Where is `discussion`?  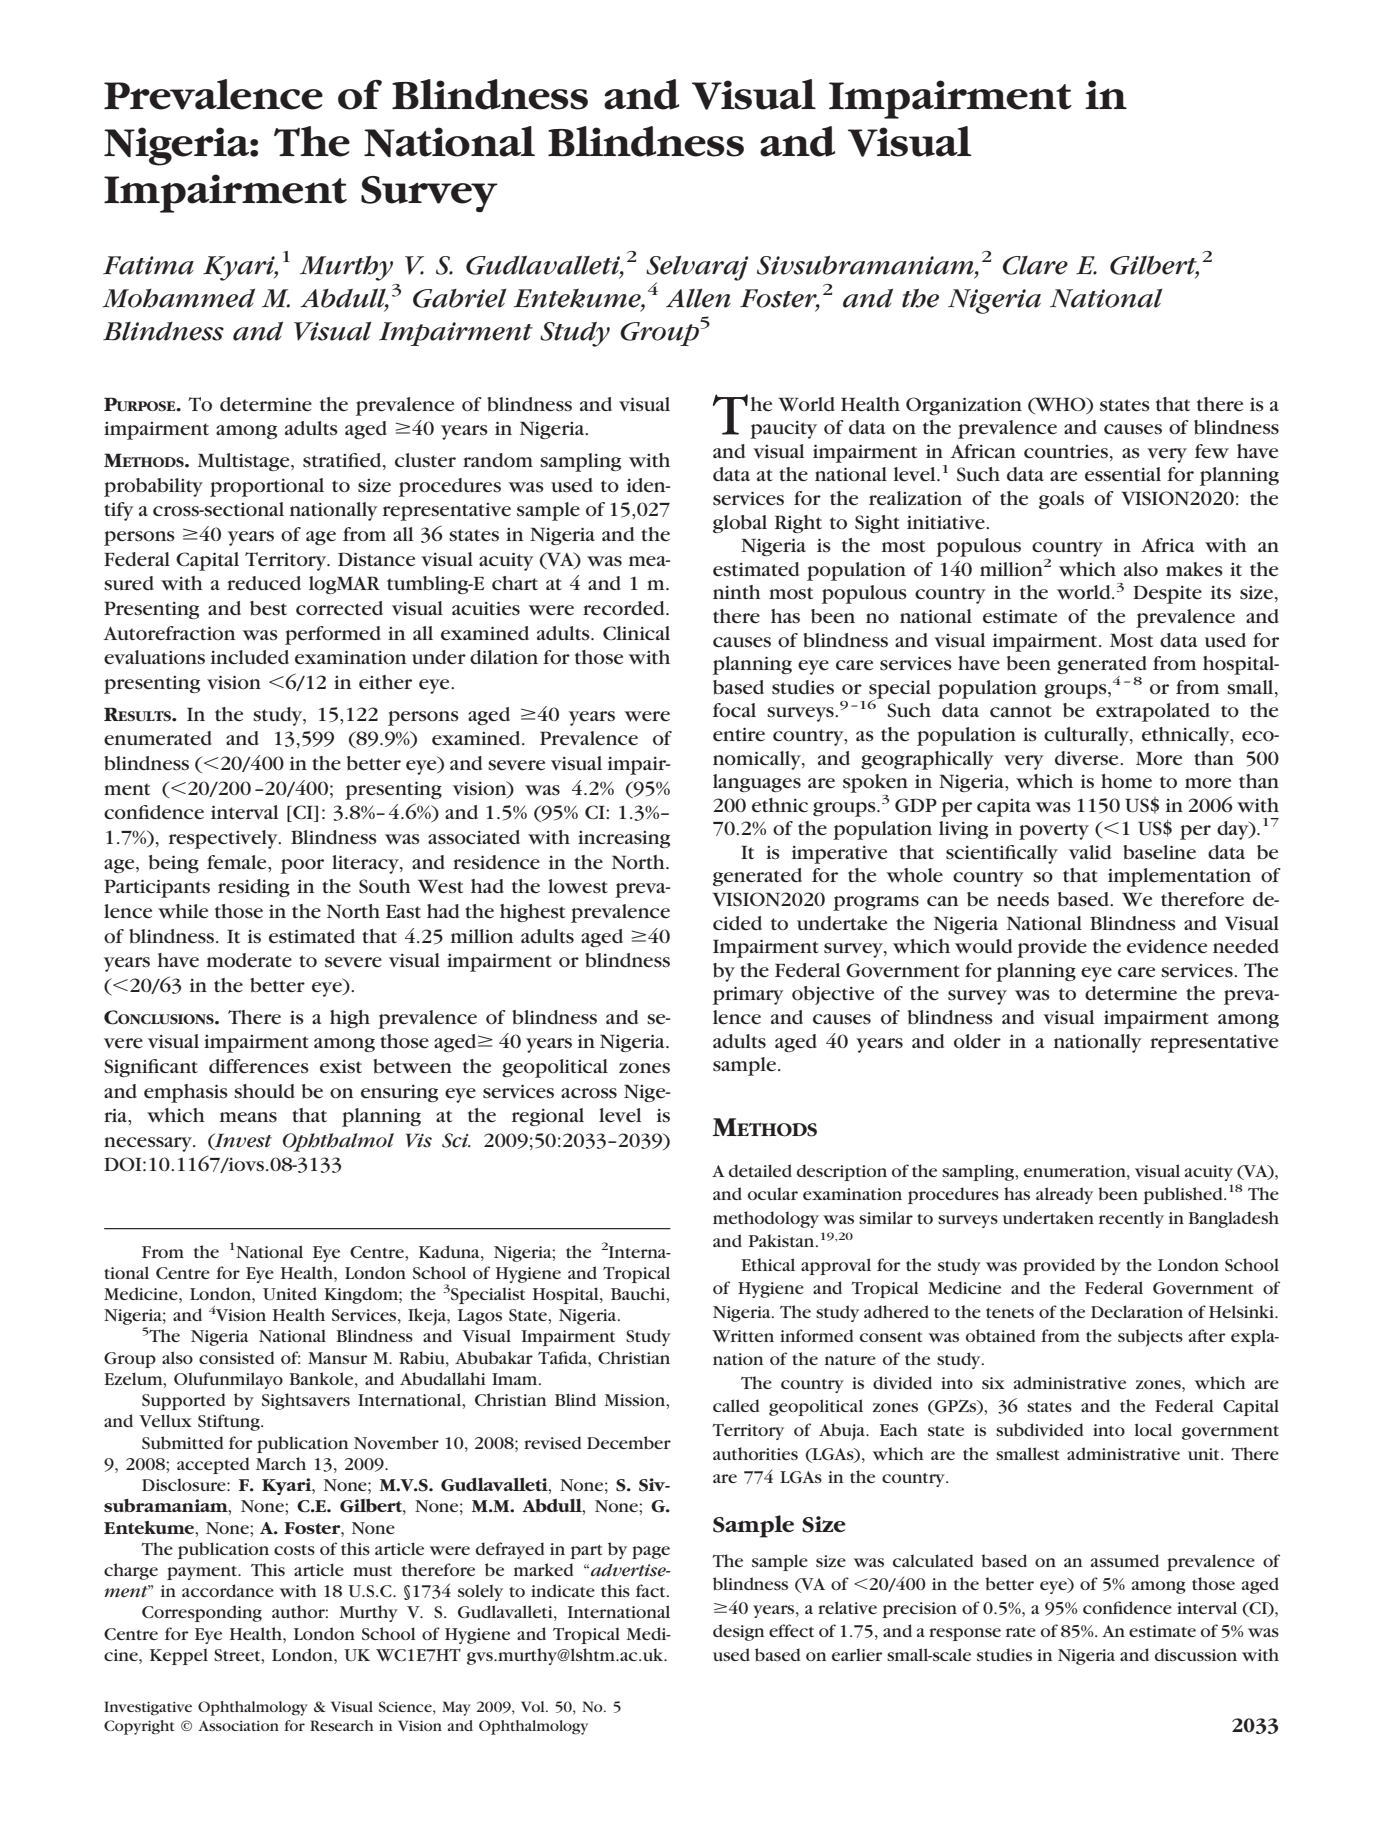 discussion is located at coordinates (1196, 1654).
